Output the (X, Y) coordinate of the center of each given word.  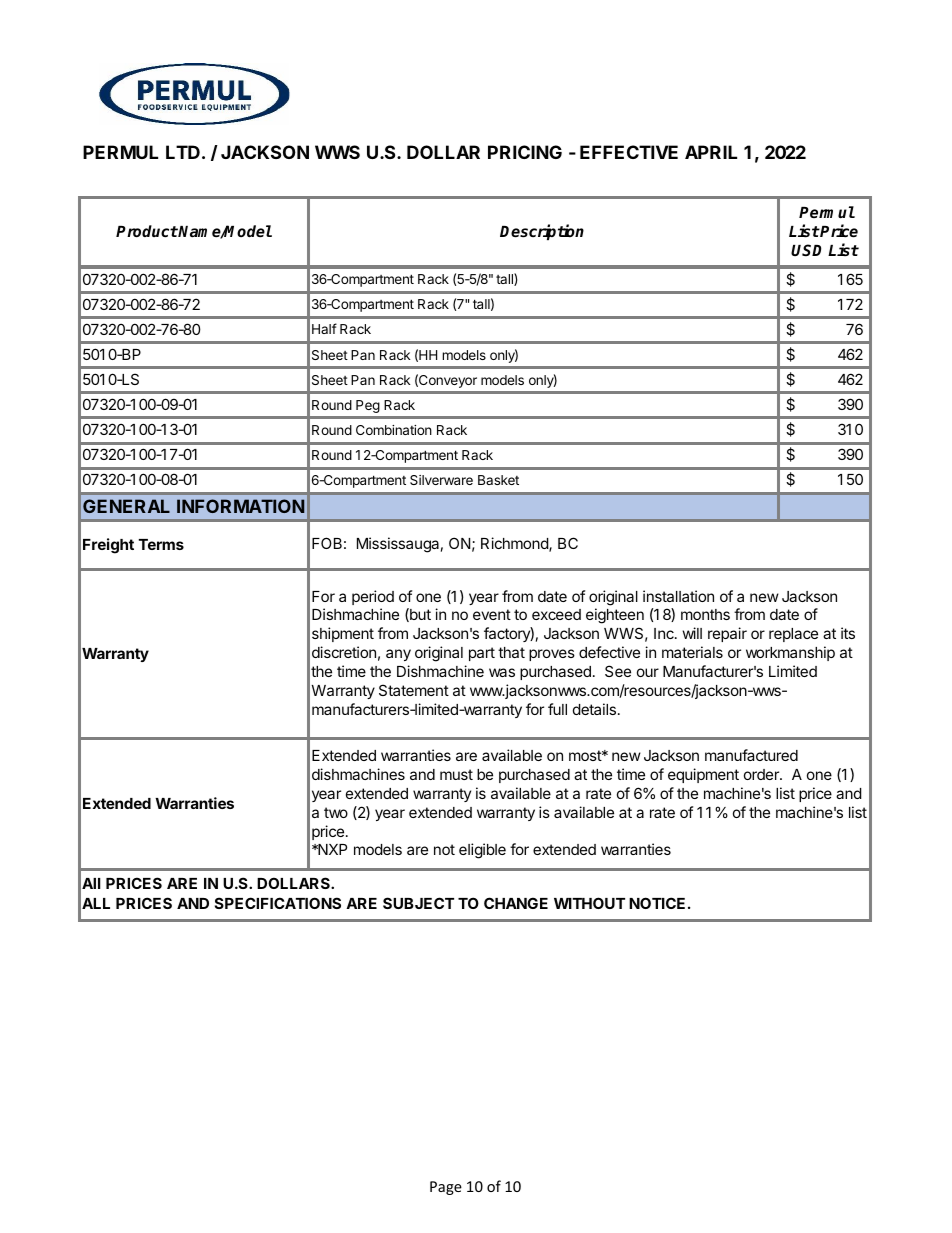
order (762, 774)
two (336, 812)
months (705, 614)
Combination (394, 430)
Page (446, 1188)
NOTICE (657, 903)
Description (542, 232)
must (456, 774)
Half (324, 328)
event (492, 614)
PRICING (525, 152)
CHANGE (516, 903)
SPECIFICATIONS (278, 903)
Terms (161, 544)
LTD (183, 152)
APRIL (711, 152)
